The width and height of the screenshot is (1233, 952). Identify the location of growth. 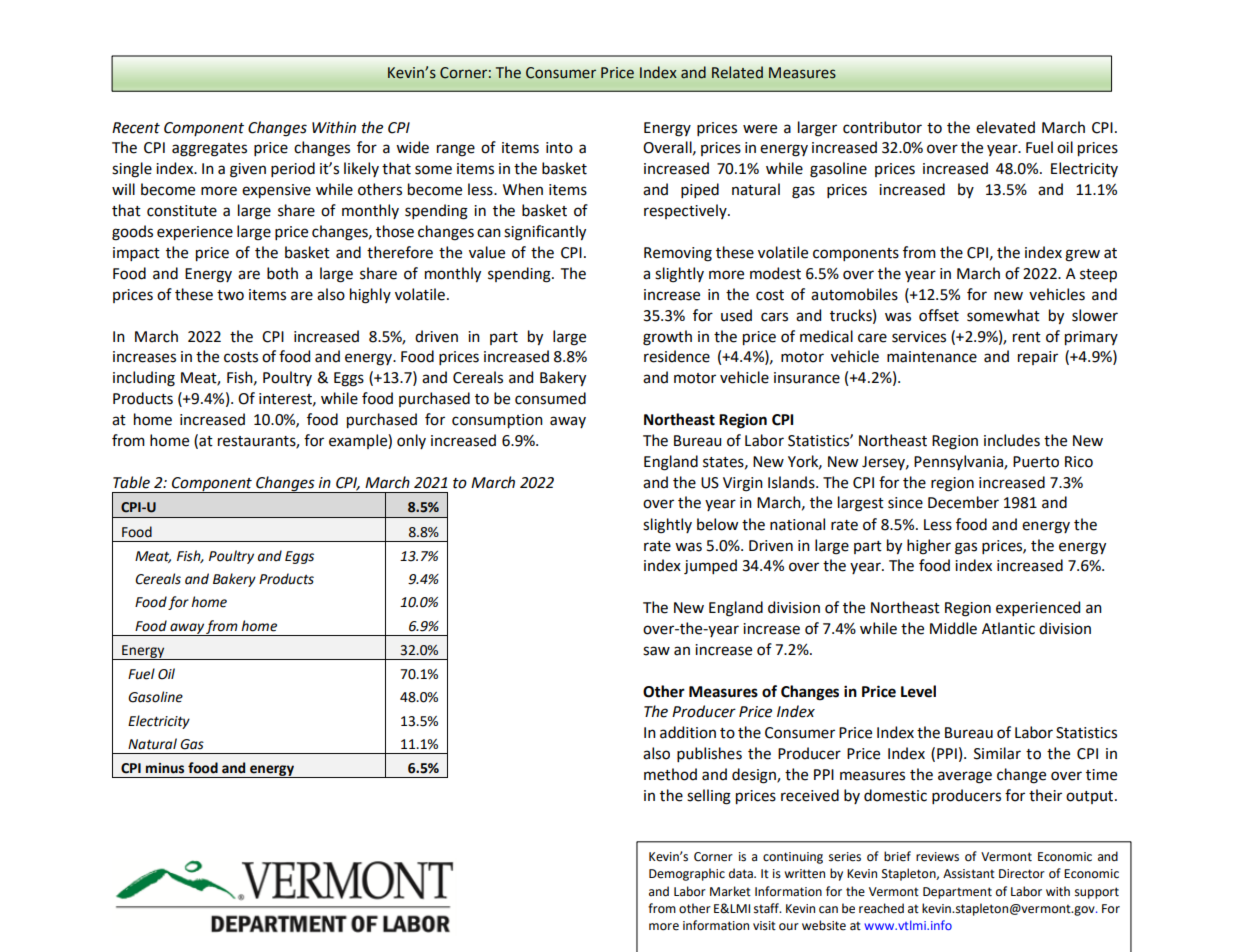
(667, 338).
